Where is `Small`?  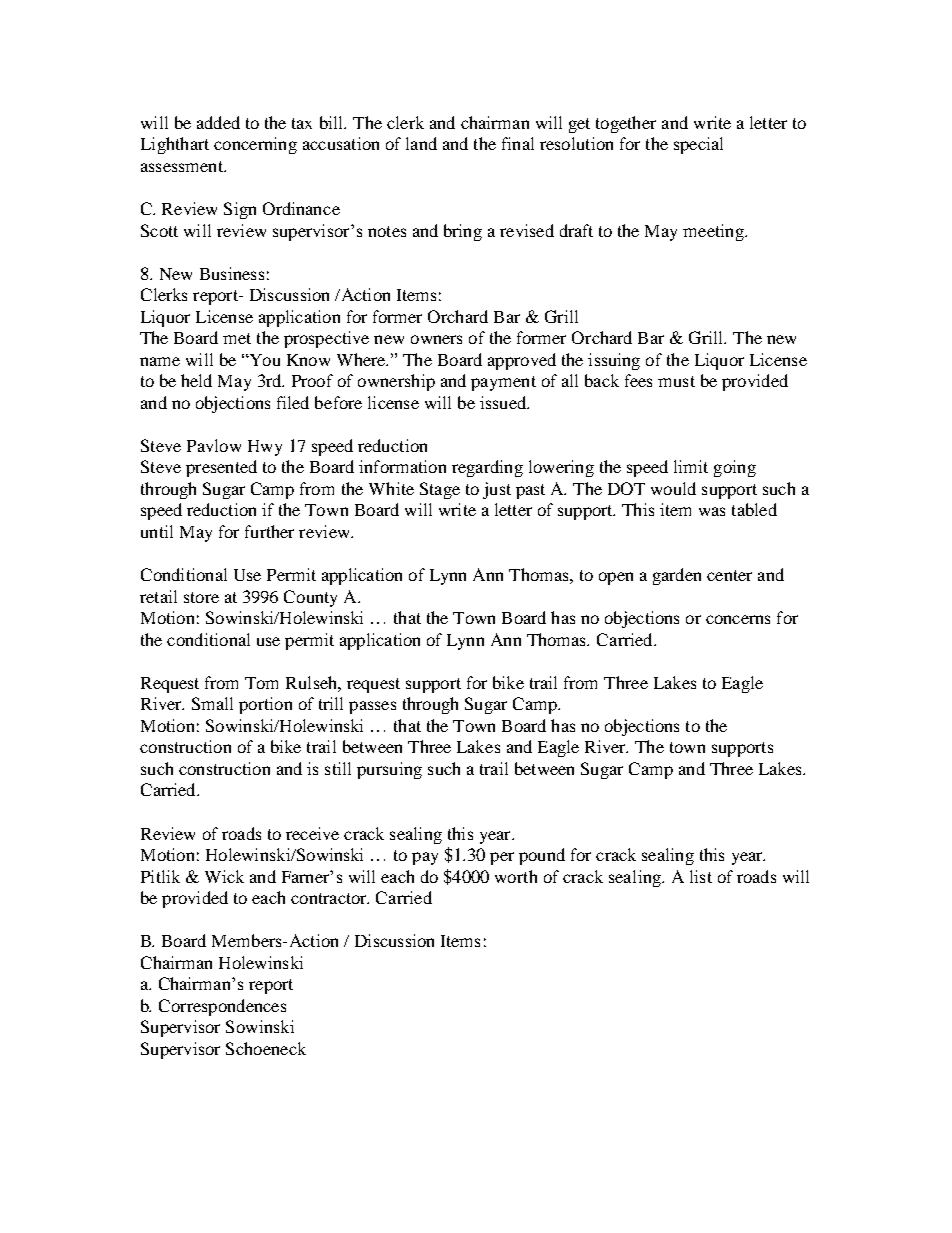 Small is located at coordinates (212, 703).
